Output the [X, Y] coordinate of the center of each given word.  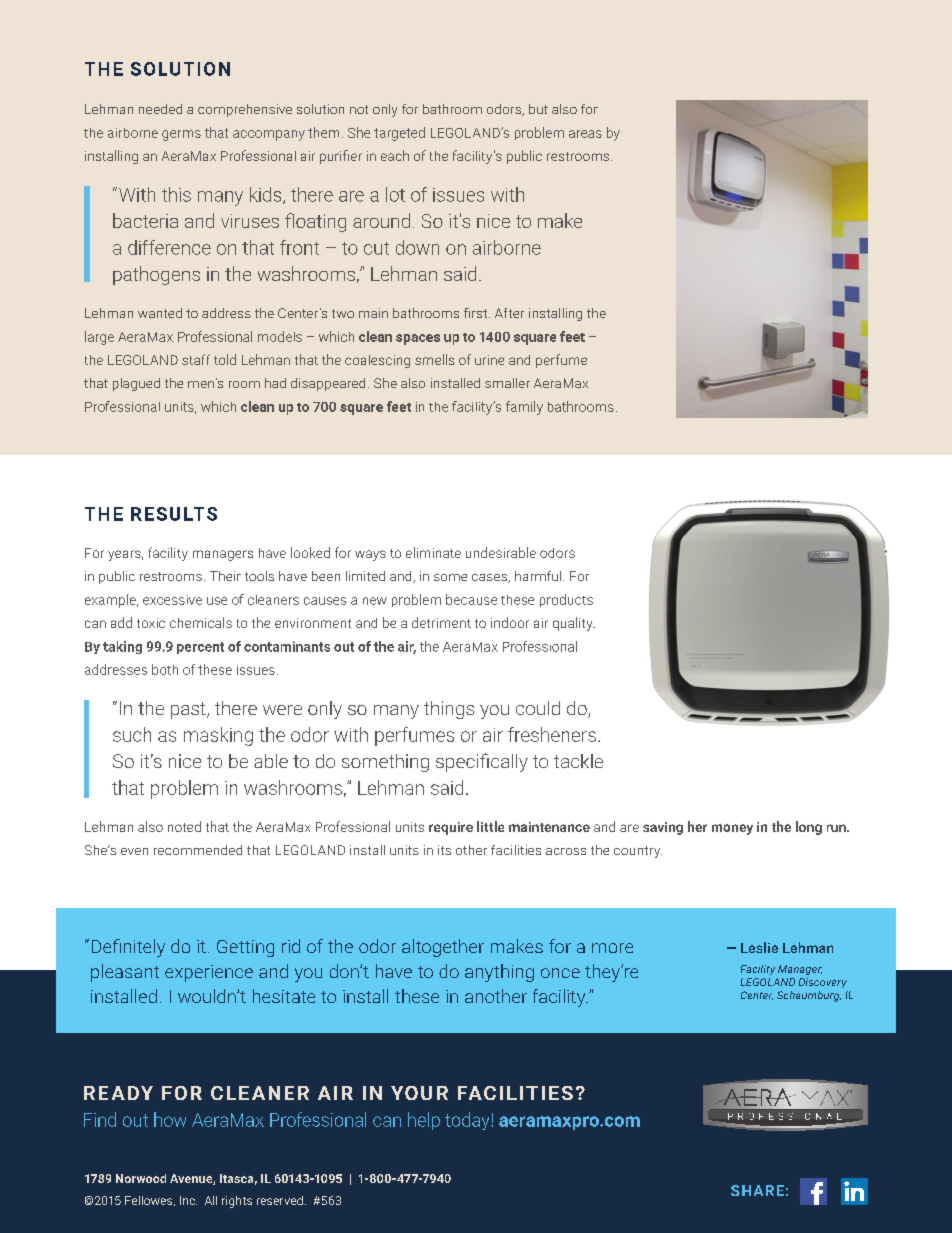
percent [200, 648]
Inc [188, 1200]
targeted [399, 134]
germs [181, 135]
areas [585, 134]
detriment [441, 622]
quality [574, 624]
